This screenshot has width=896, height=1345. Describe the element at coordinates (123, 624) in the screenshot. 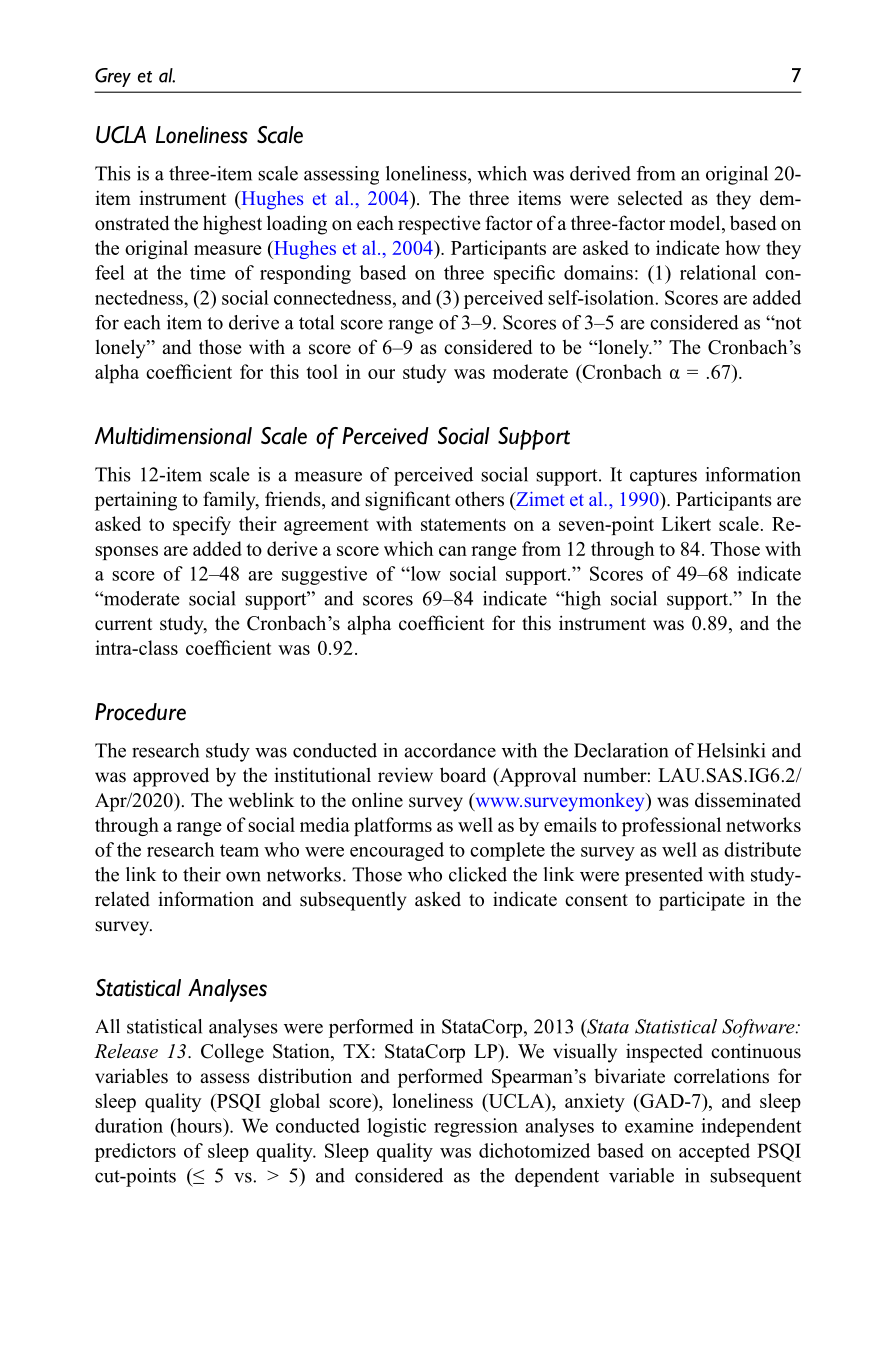

I see `current` at that location.
